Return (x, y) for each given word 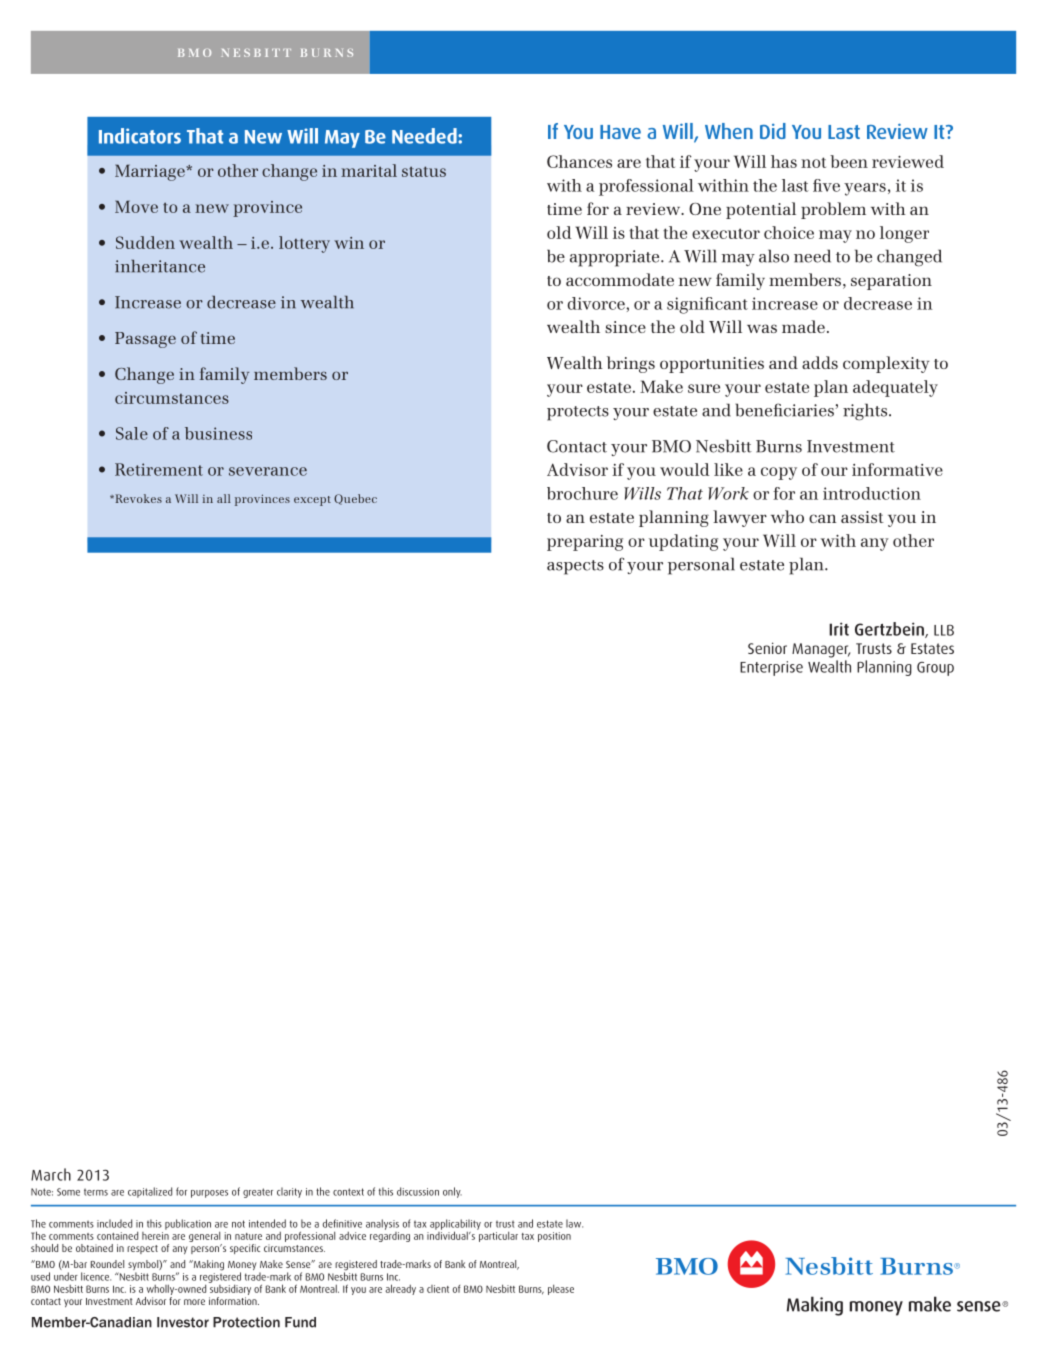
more (194, 1302)
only (452, 1192)
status (424, 171)
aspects (575, 567)
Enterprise (771, 668)
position (554, 1237)
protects (578, 413)
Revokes (137, 498)
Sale (132, 433)
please (561, 1289)
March (51, 1174)
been (849, 161)
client (438, 1289)
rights (866, 412)
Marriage (151, 172)
